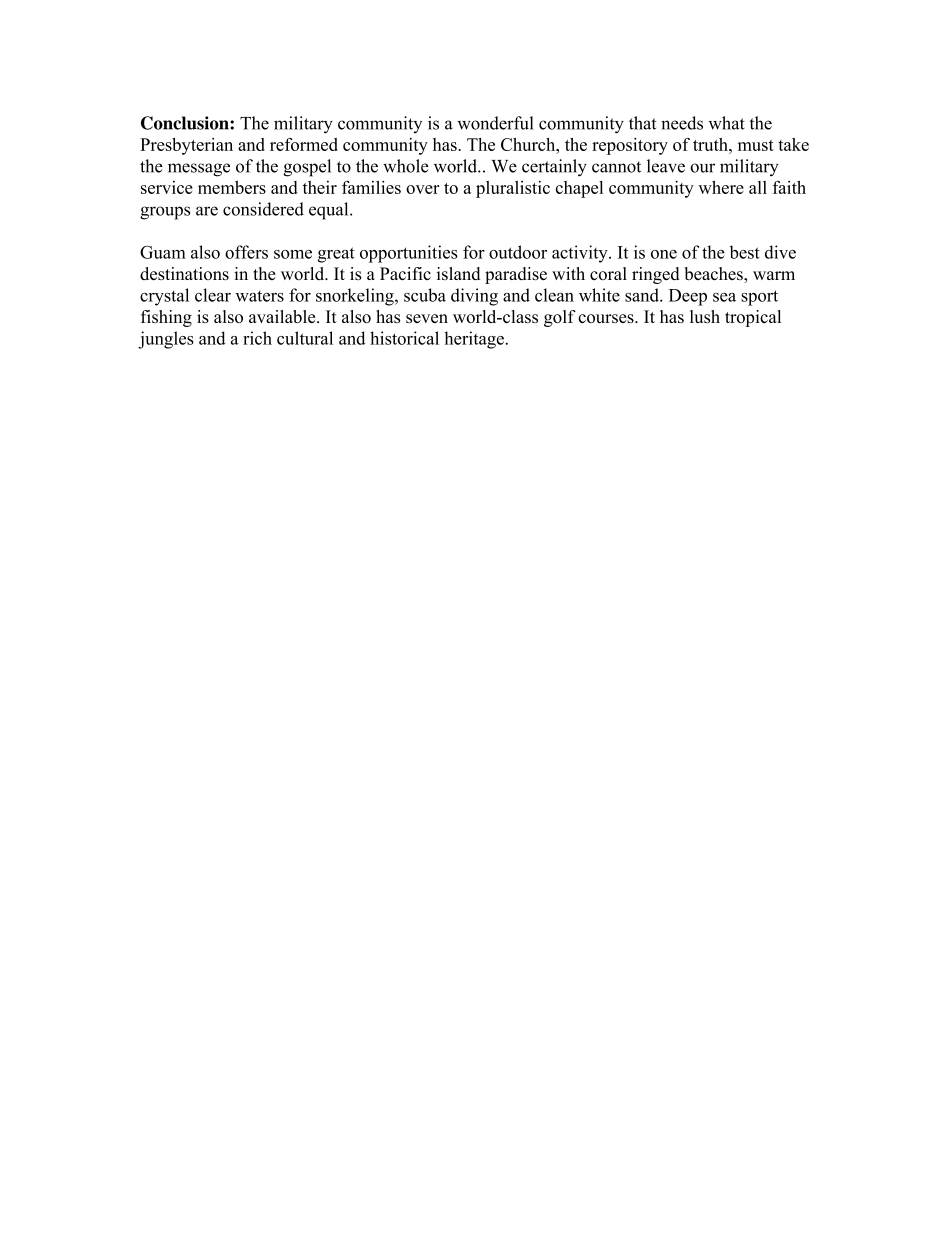 The image size is (952, 1233). Describe the element at coordinates (304, 144) in the document. I see `reformed` at that location.
